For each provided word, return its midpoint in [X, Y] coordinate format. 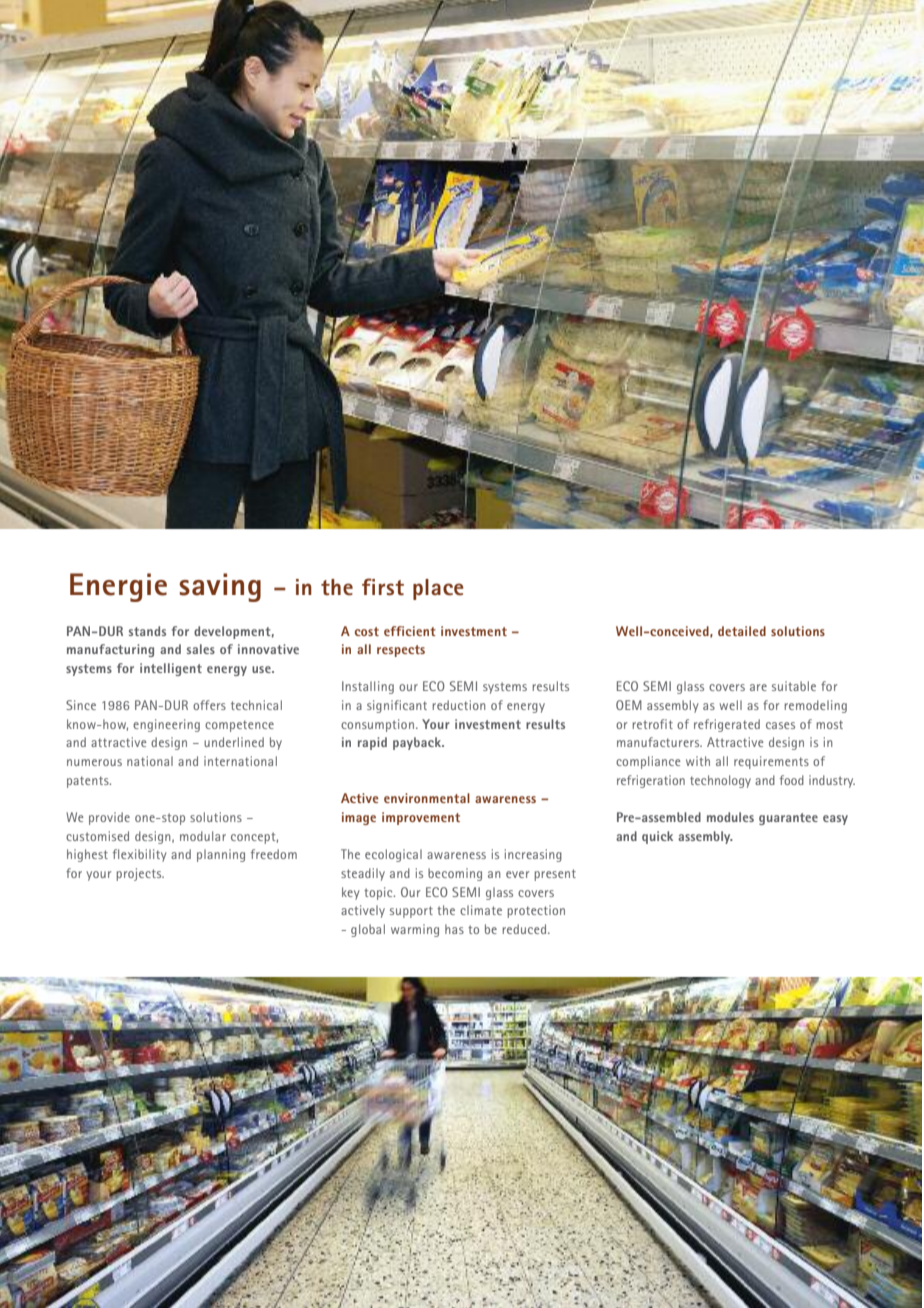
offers [209, 705]
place [438, 589]
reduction [459, 705]
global [368, 930]
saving [220, 587]
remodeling [815, 706]
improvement [421, 818]
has [454, 929]
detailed [742, 631]
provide [109, 818]
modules [730, 817]
